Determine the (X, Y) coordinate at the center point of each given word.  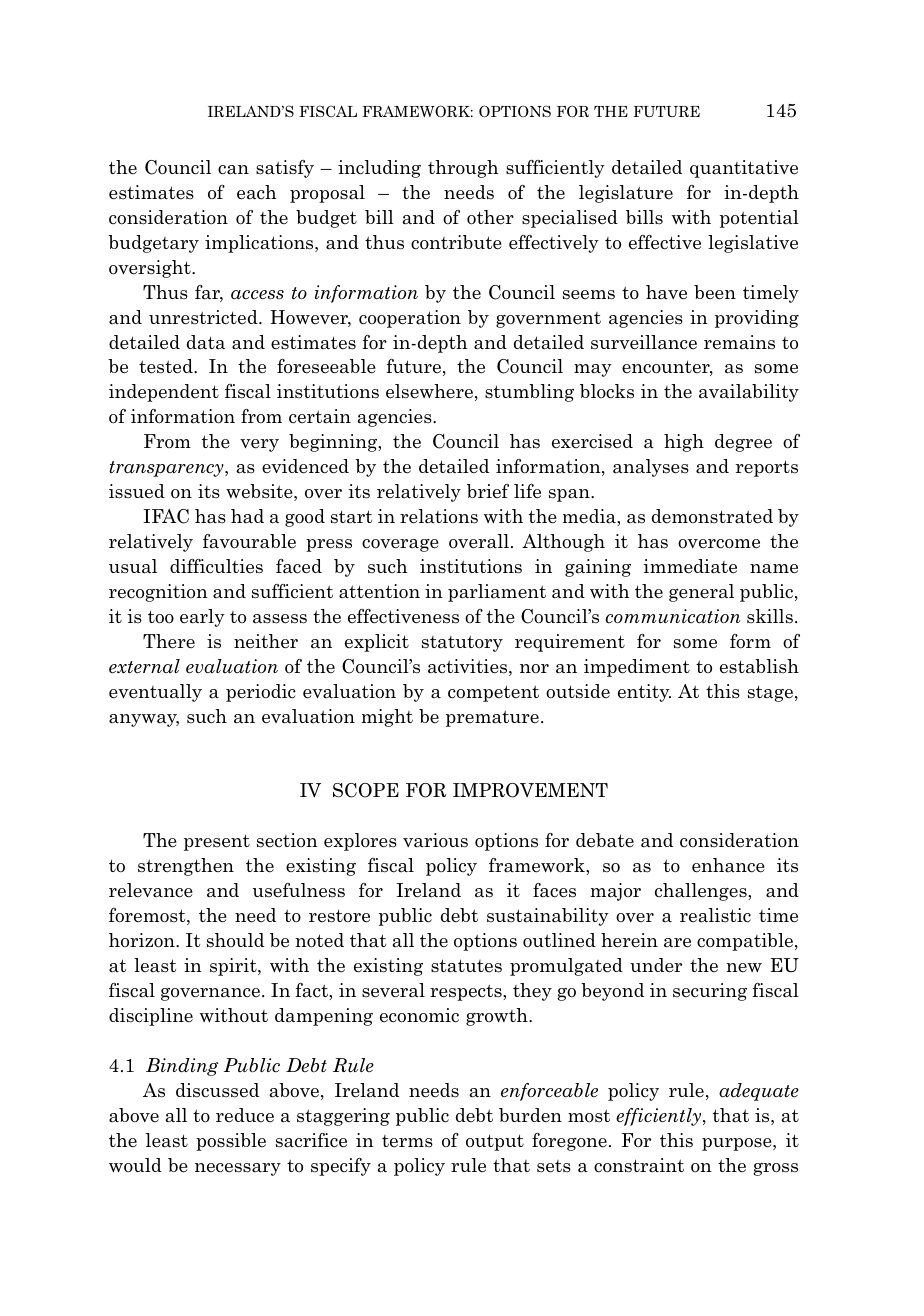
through (463, 169)
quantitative (744, 169)
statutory (462, 643)
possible (231, 1142)
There (169, 641)
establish (759, 666)
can (233, 170)
